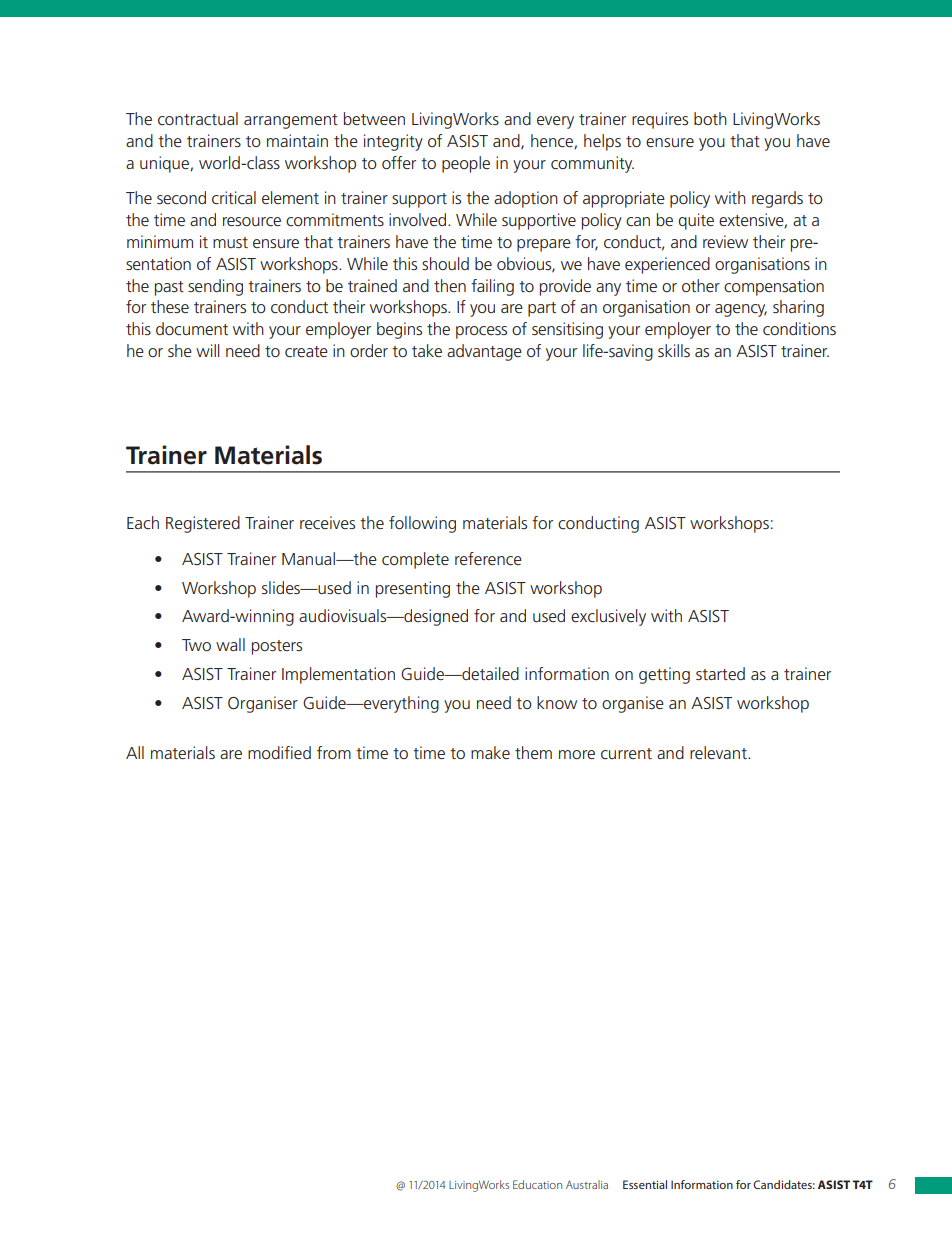  I want to click on advantage, so click(484, 352).
